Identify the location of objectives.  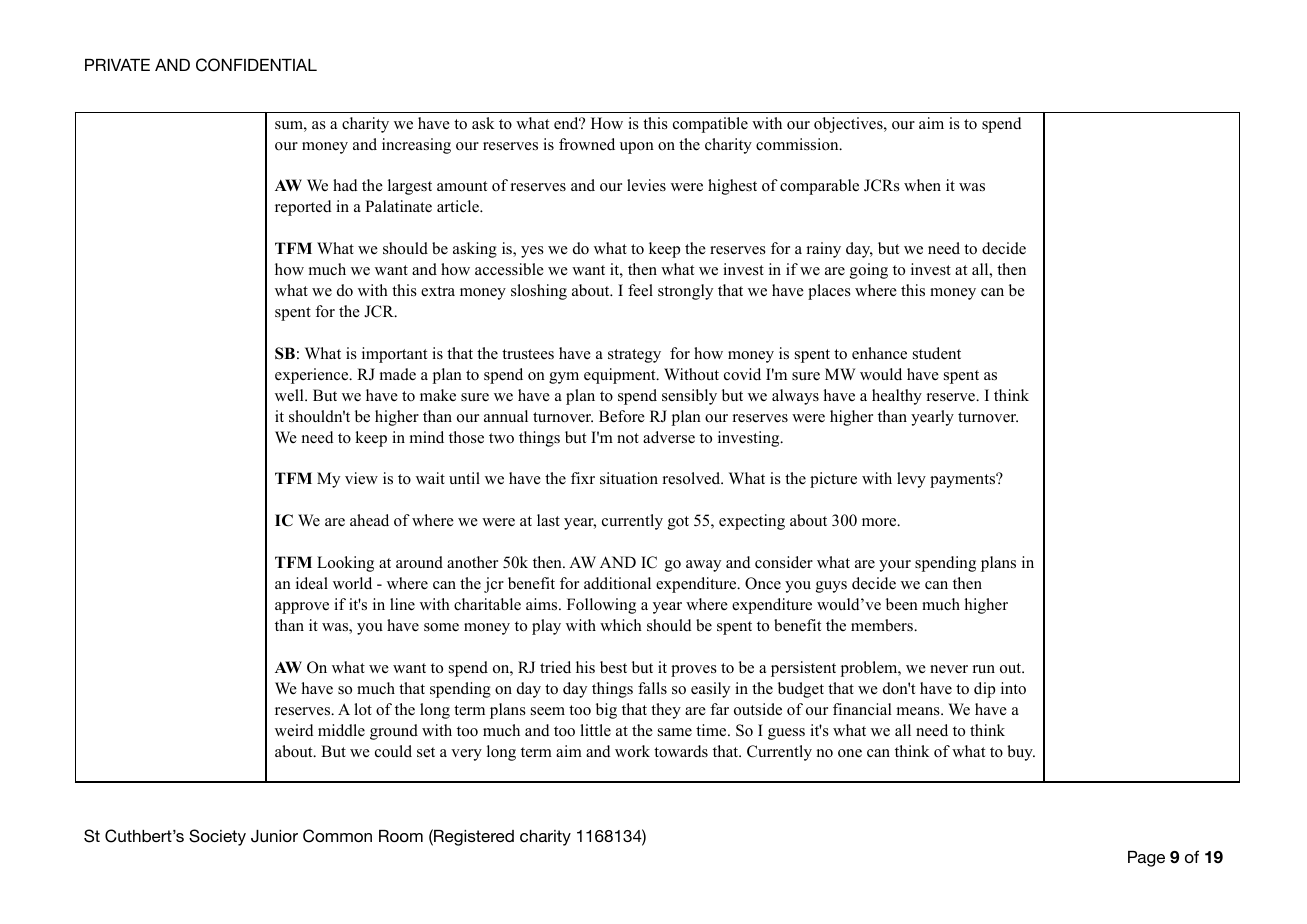
(849, 125).
